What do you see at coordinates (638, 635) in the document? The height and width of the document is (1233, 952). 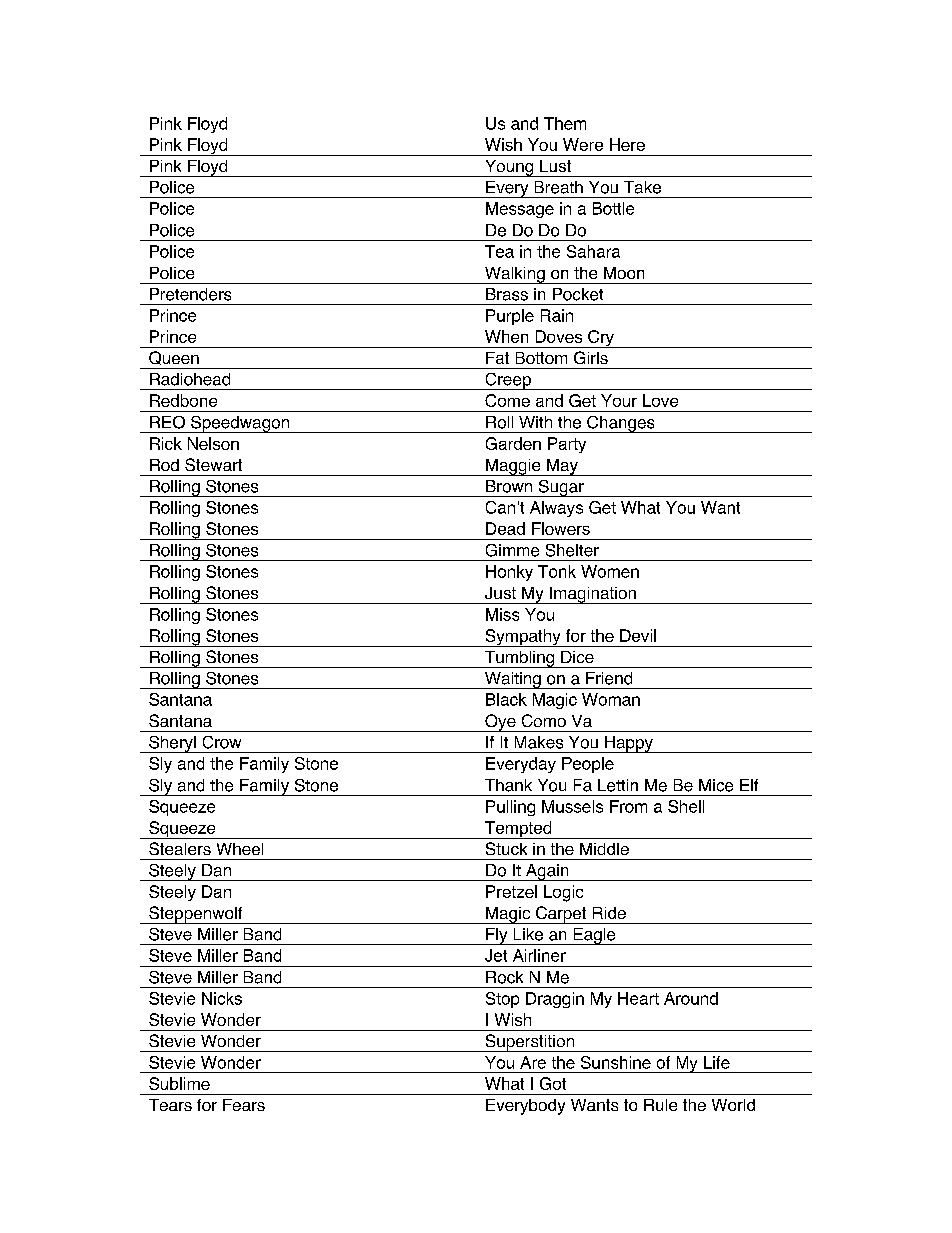 I see `Devil` at bounding box center [638, 635].
